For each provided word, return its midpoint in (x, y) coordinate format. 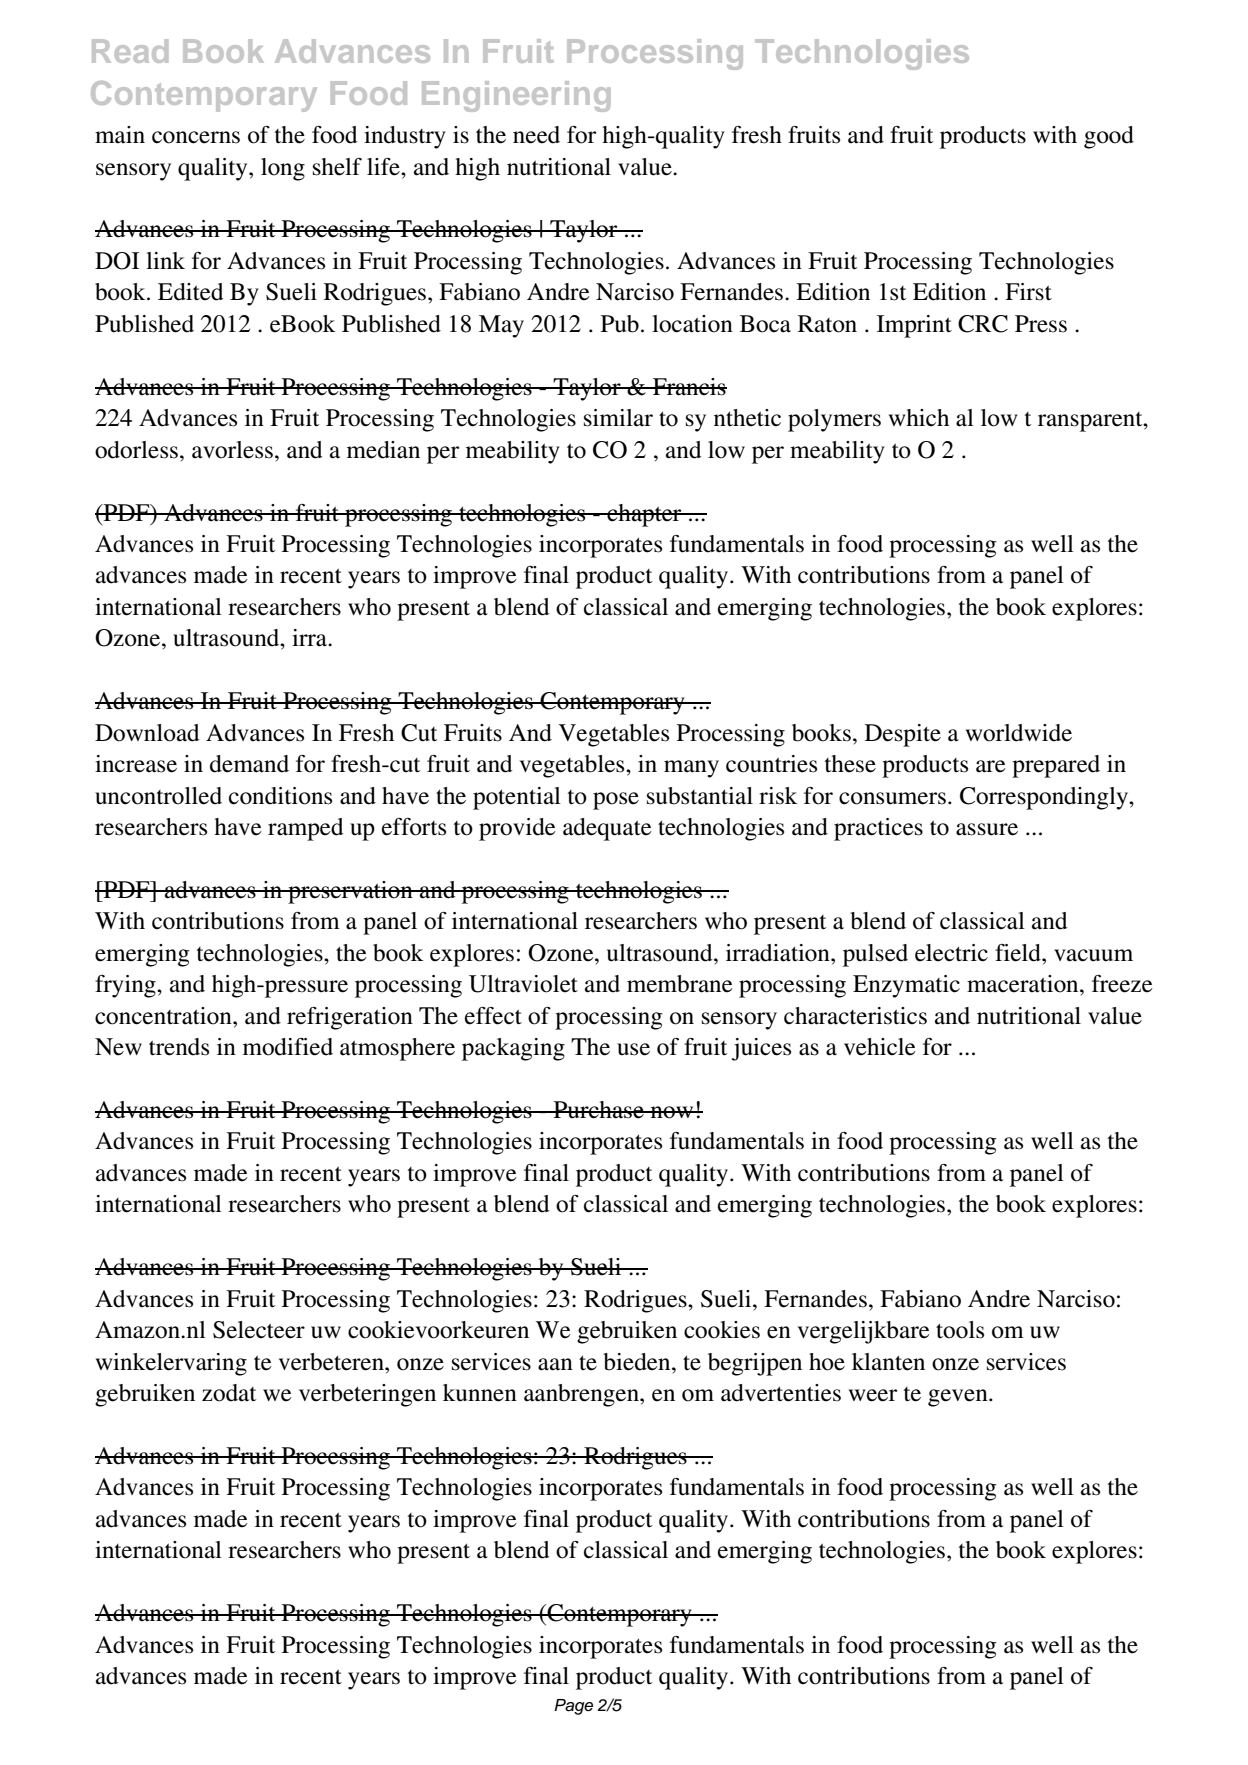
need (536, 135)
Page (573, 1707)
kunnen (480, 1393)
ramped (305, 829)
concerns (196, 137)
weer (873, 1395)
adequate (607, 829)
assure (987, 829)
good (1109, 137)
